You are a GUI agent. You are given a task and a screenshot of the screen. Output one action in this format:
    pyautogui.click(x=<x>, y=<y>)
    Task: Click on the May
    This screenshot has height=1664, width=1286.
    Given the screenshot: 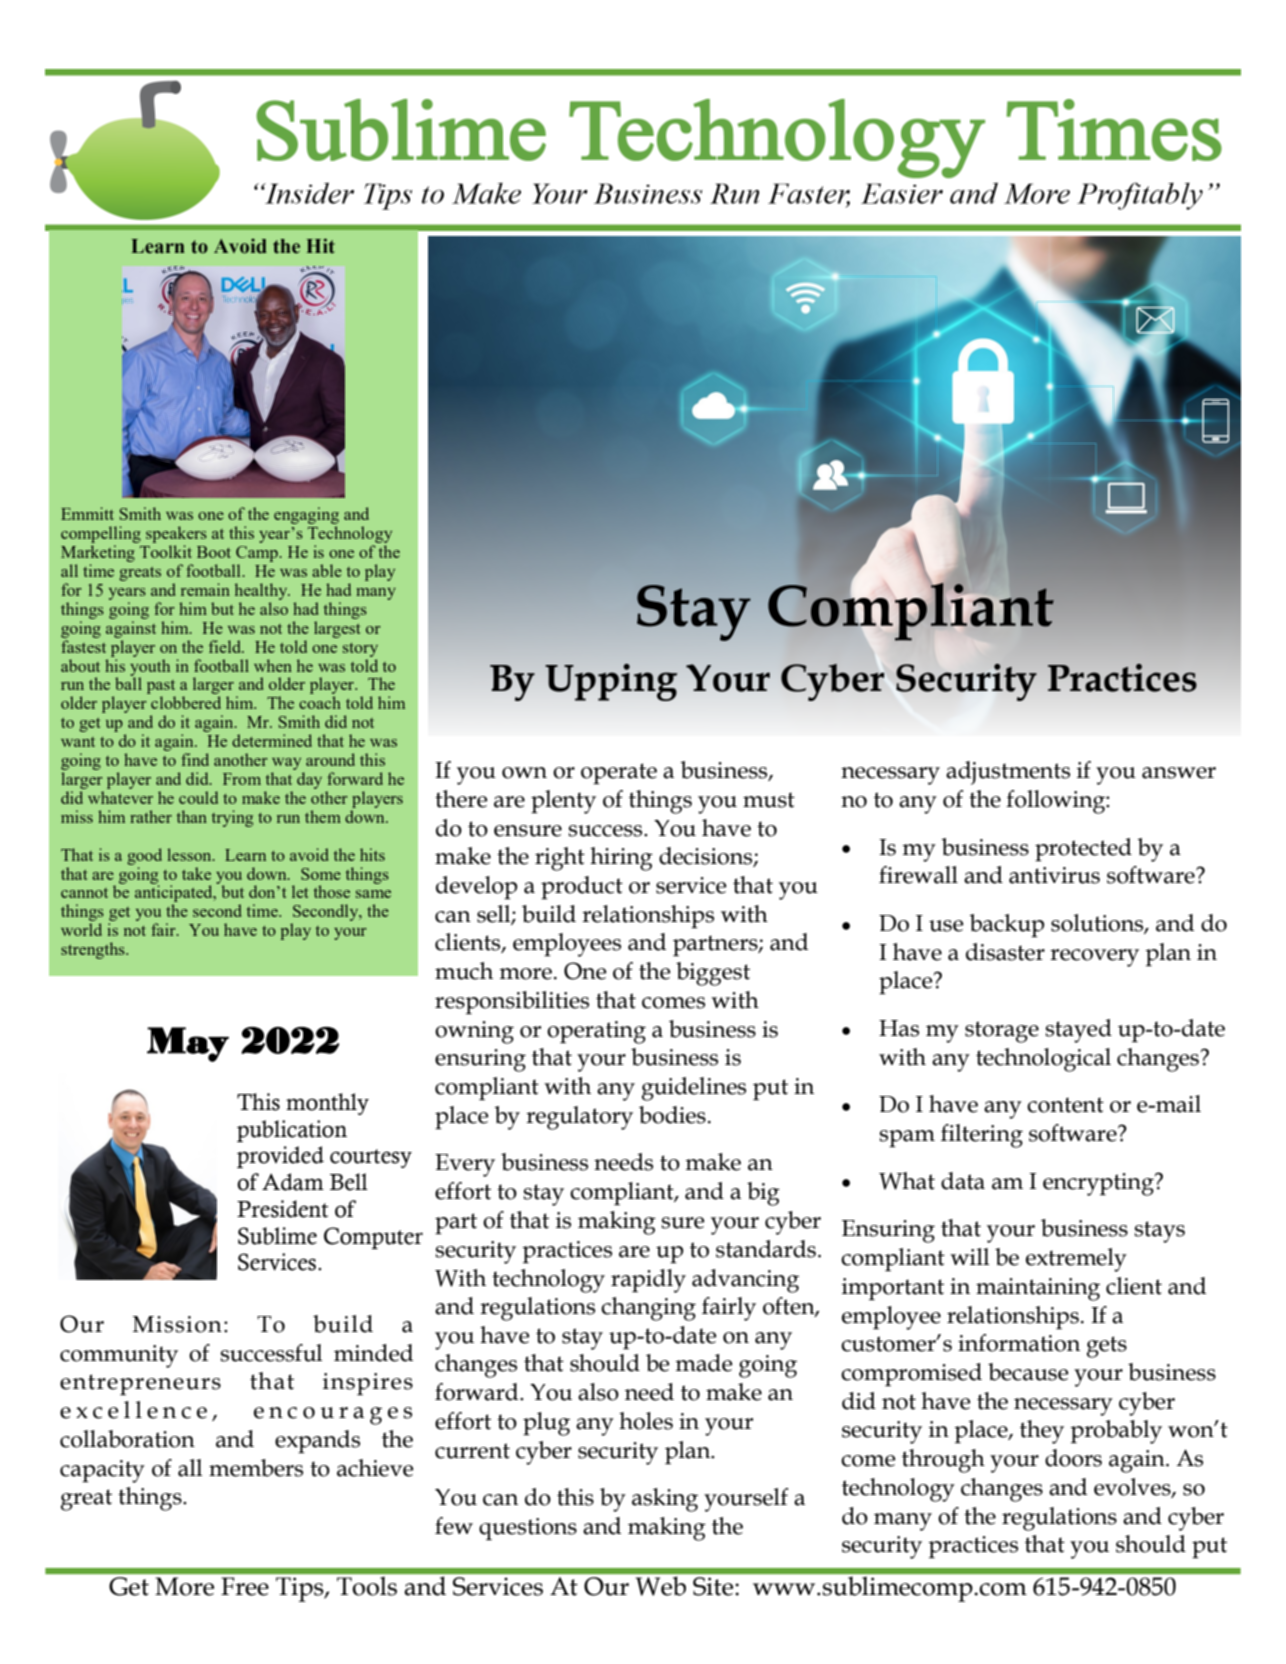 What is the action you would take?
    pyautogui.click(x=188, y=1044)
